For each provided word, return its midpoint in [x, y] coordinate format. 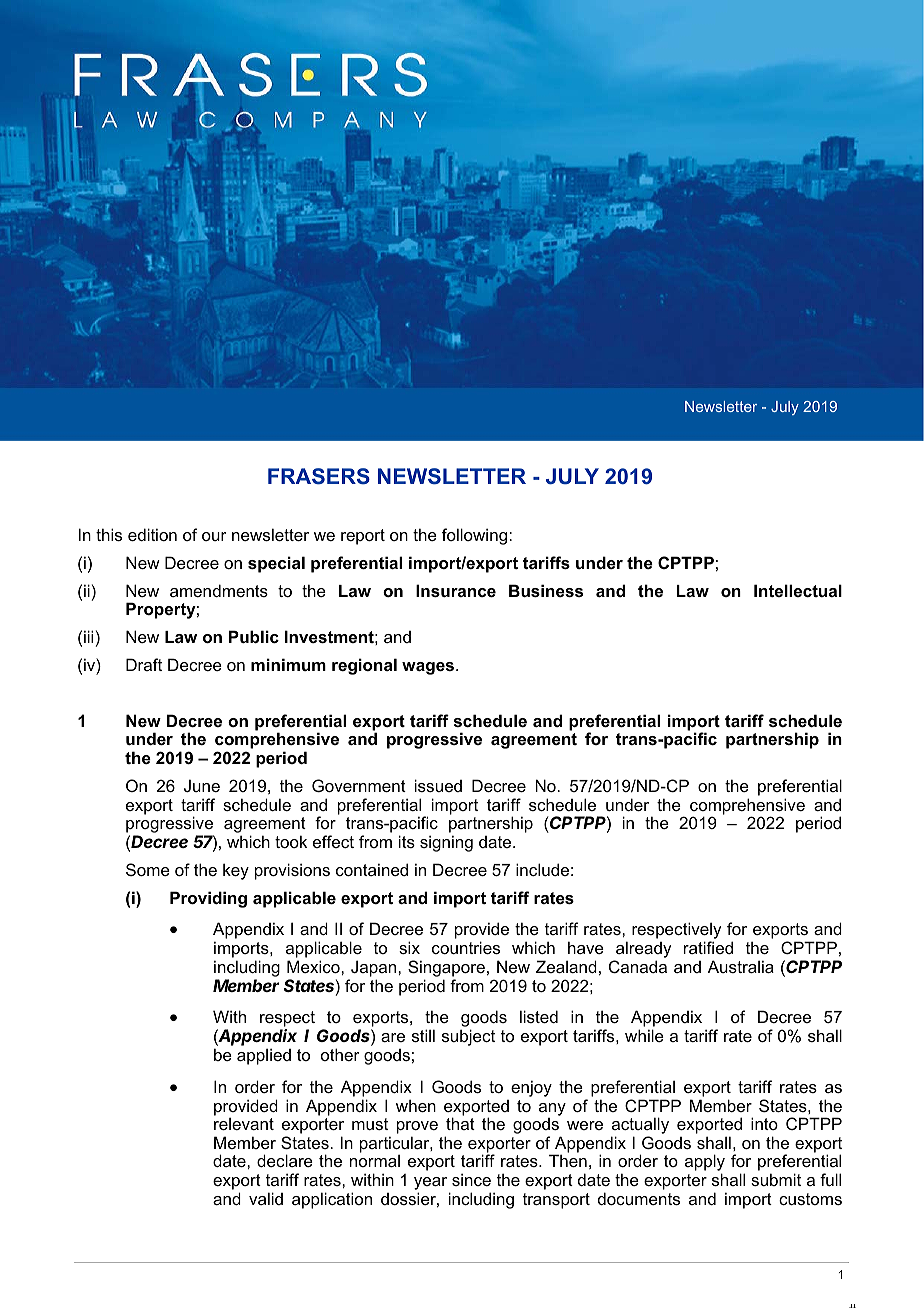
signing [446, 843]
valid [266, 1198]
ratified [708, 947]
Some [148, 869]
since [471, 1179]
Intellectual [798, 590]
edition [152, 534]
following [476, 536]
